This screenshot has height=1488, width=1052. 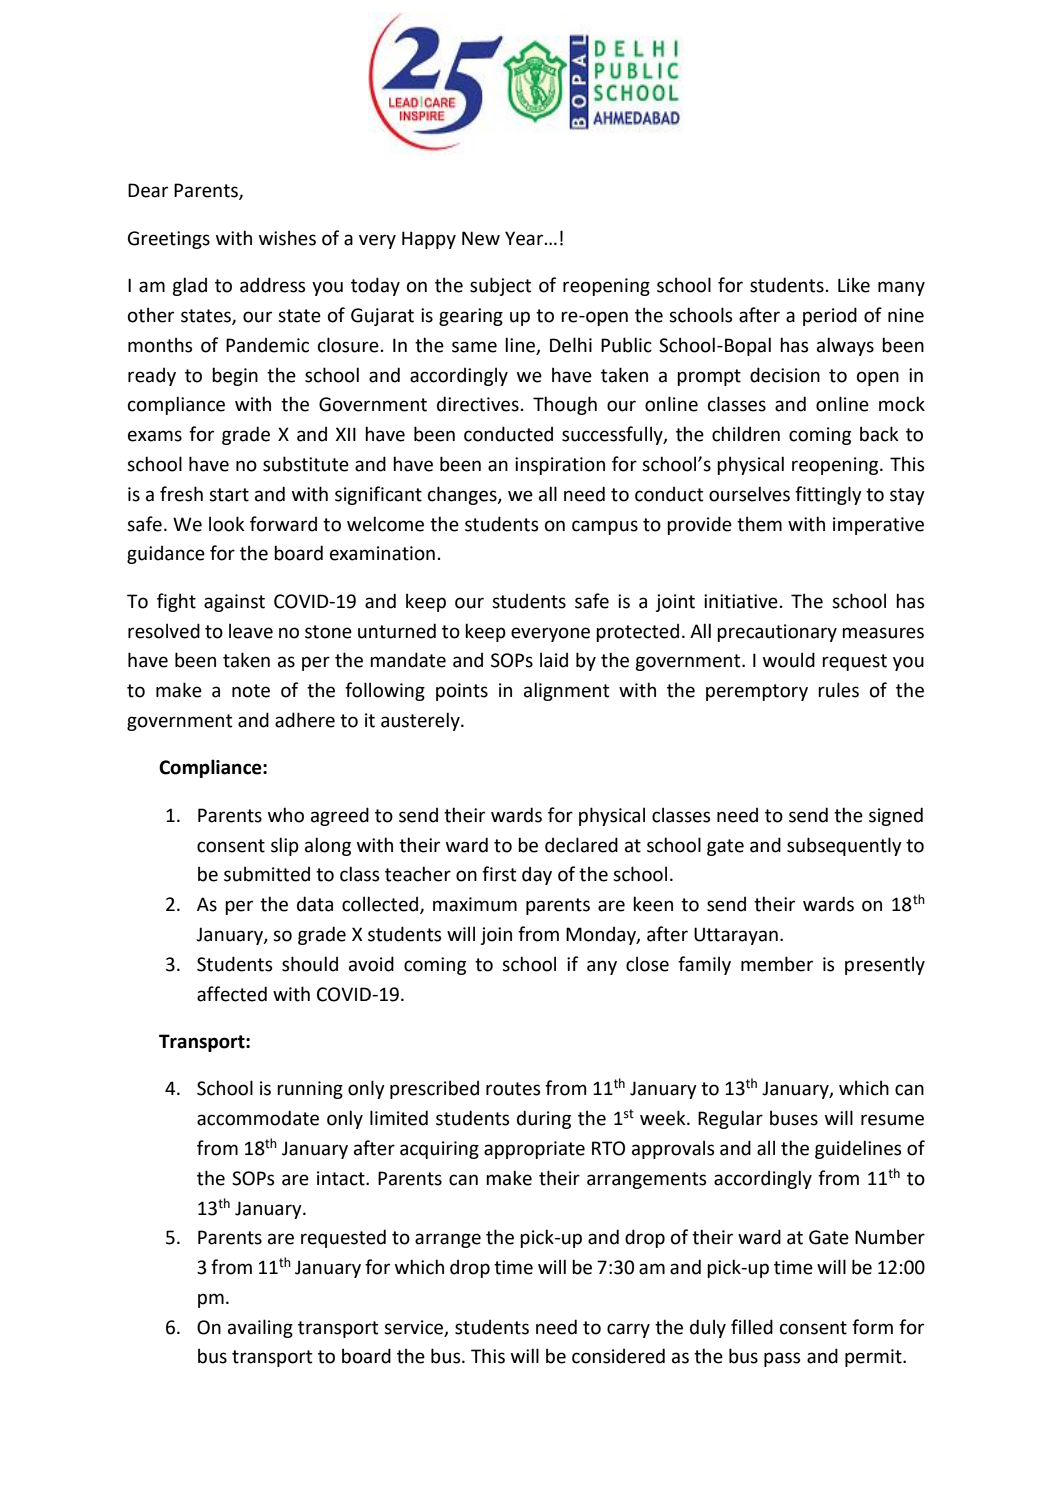 What do you see at coordinates (232, 994) in the screenshot?
I see `affected` at bounding box center [232, 994].
